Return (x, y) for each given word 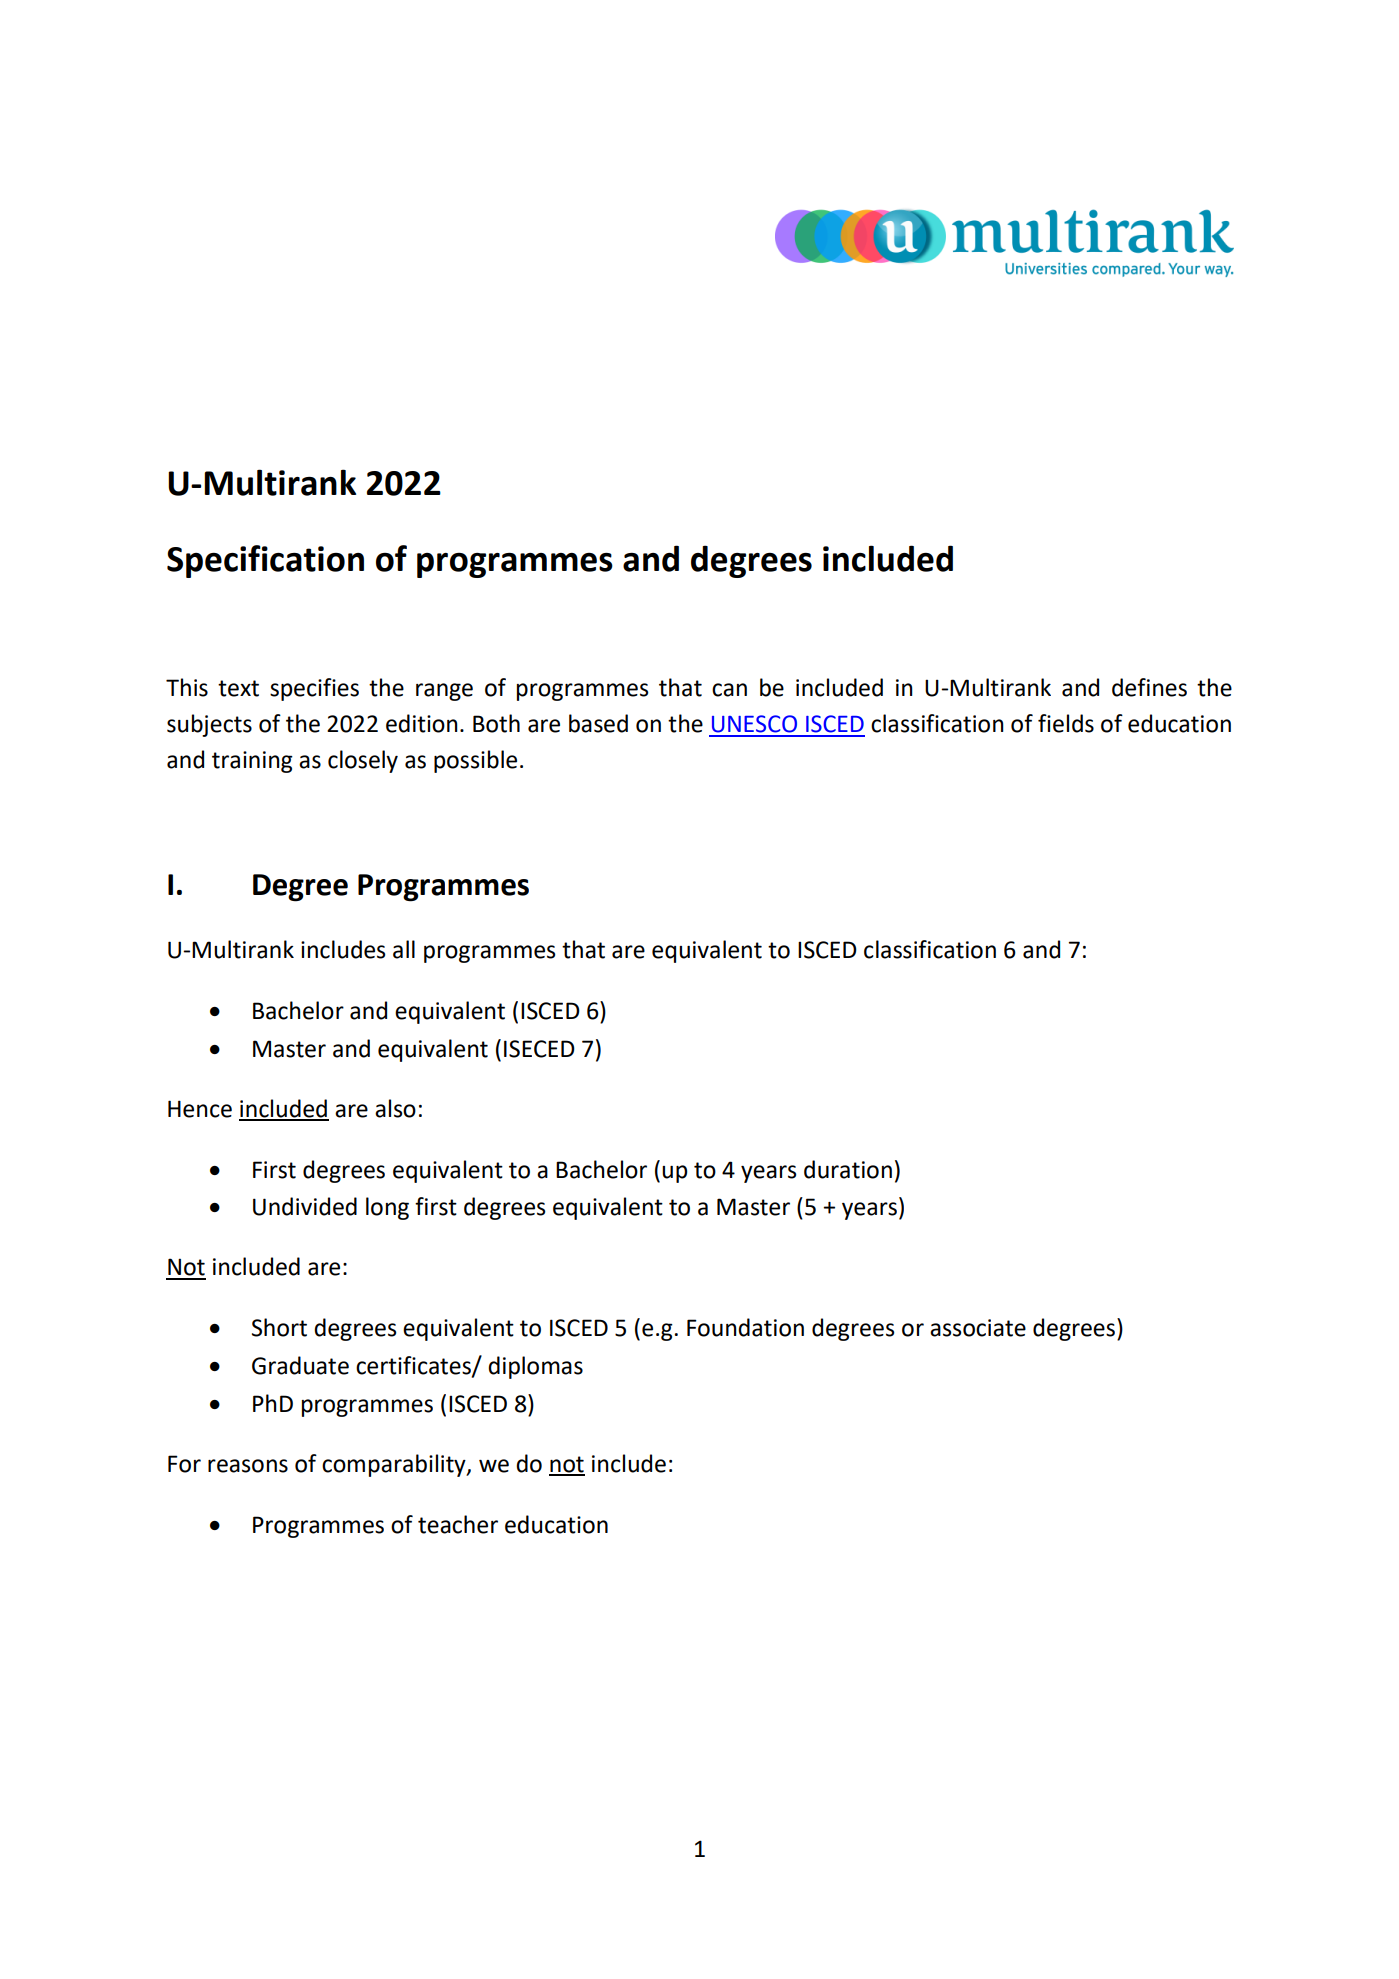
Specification (265, 561)
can (729, 690)
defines (1149, 687)
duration (848, 1169)
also (395, 1108)
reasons (248, 1466)
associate (978, 1328)
